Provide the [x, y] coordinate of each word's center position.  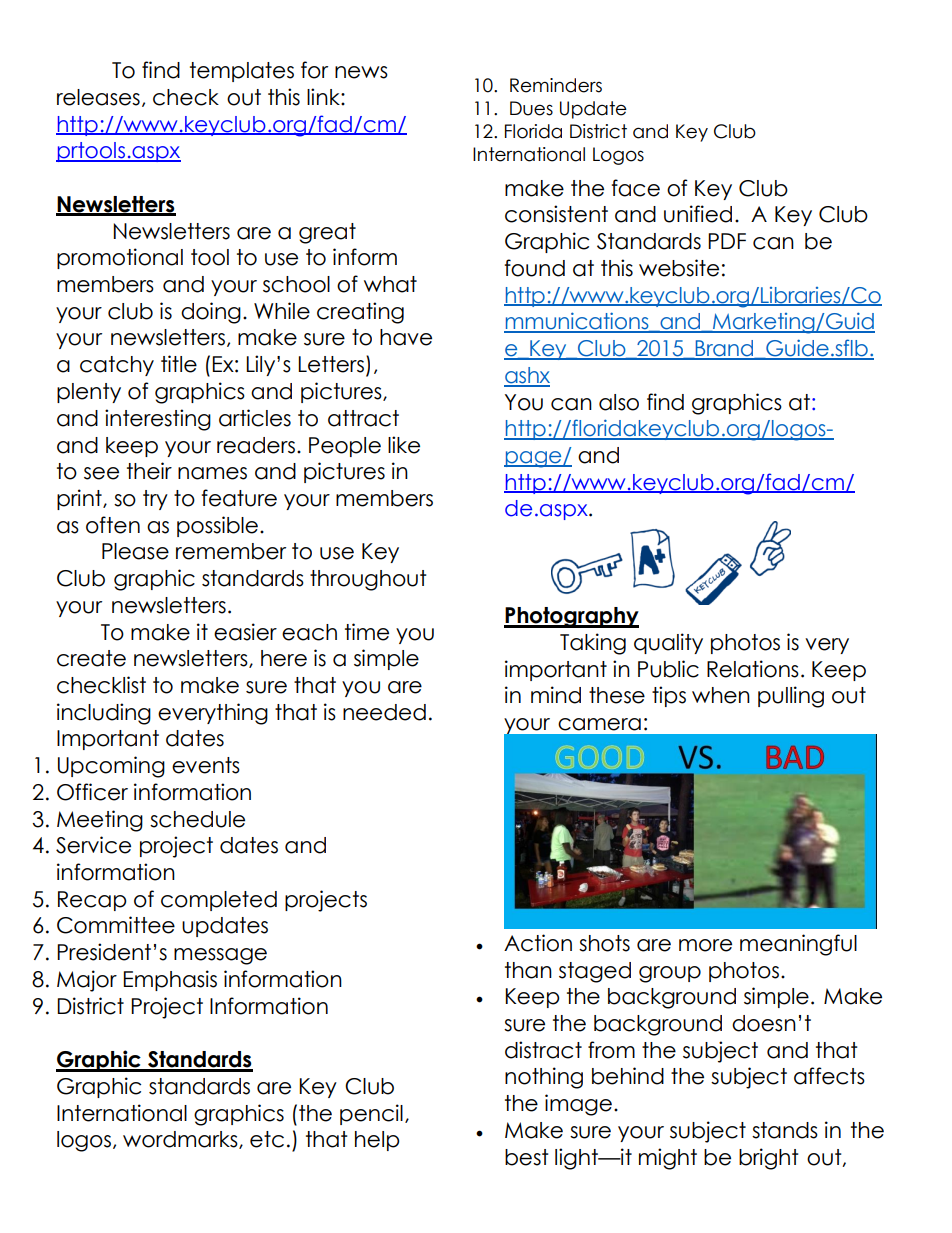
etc [267, 1139]
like [404, 445]
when [721, 695]
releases [98, 97]
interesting [158, 420]
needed [384, 712]
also [619, 402]
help [377, 1141]
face [635, 188]
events [206, 765]
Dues [531, 108]
